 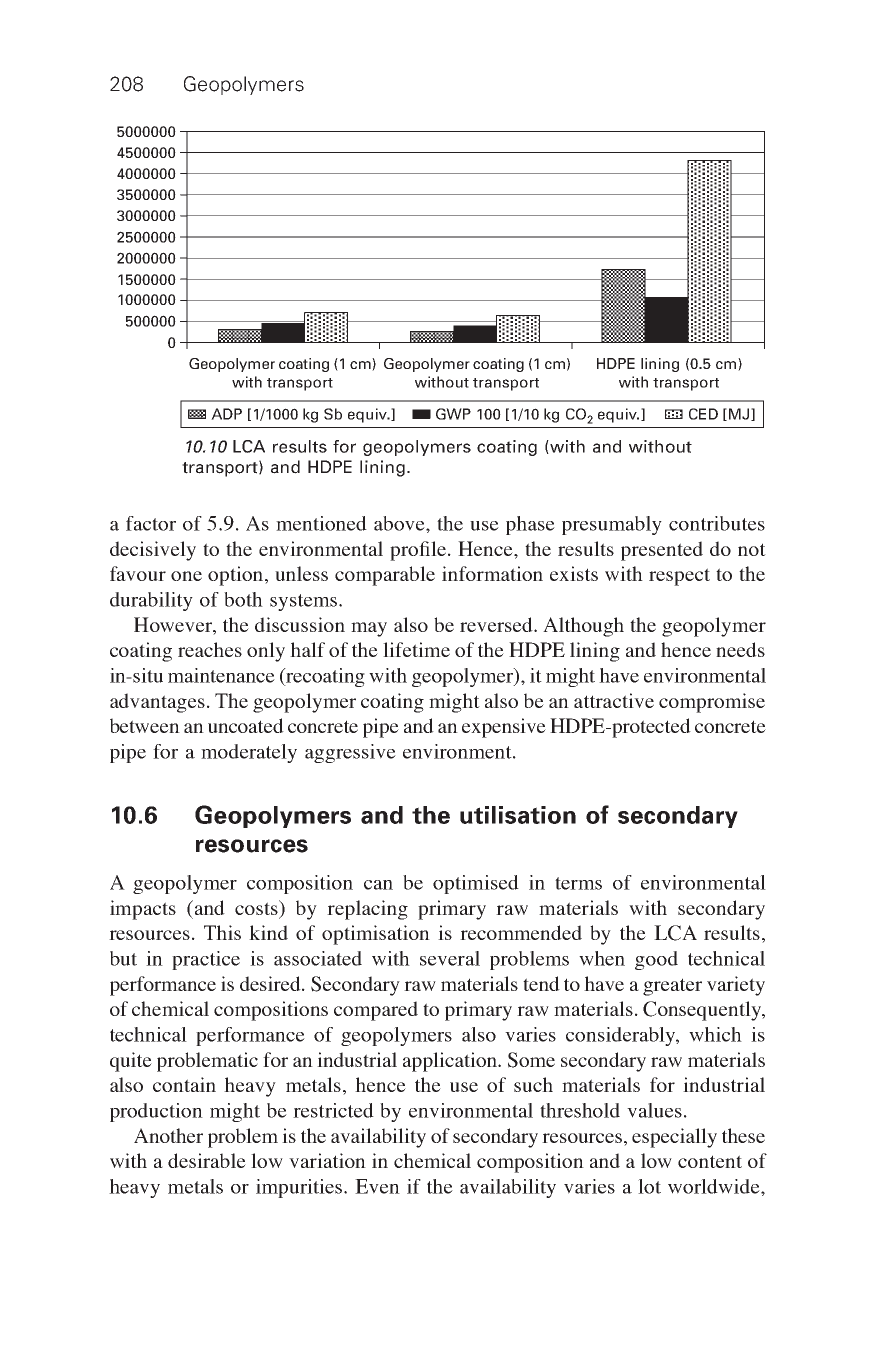 I want to click on several, so click(x=450, y=958).
